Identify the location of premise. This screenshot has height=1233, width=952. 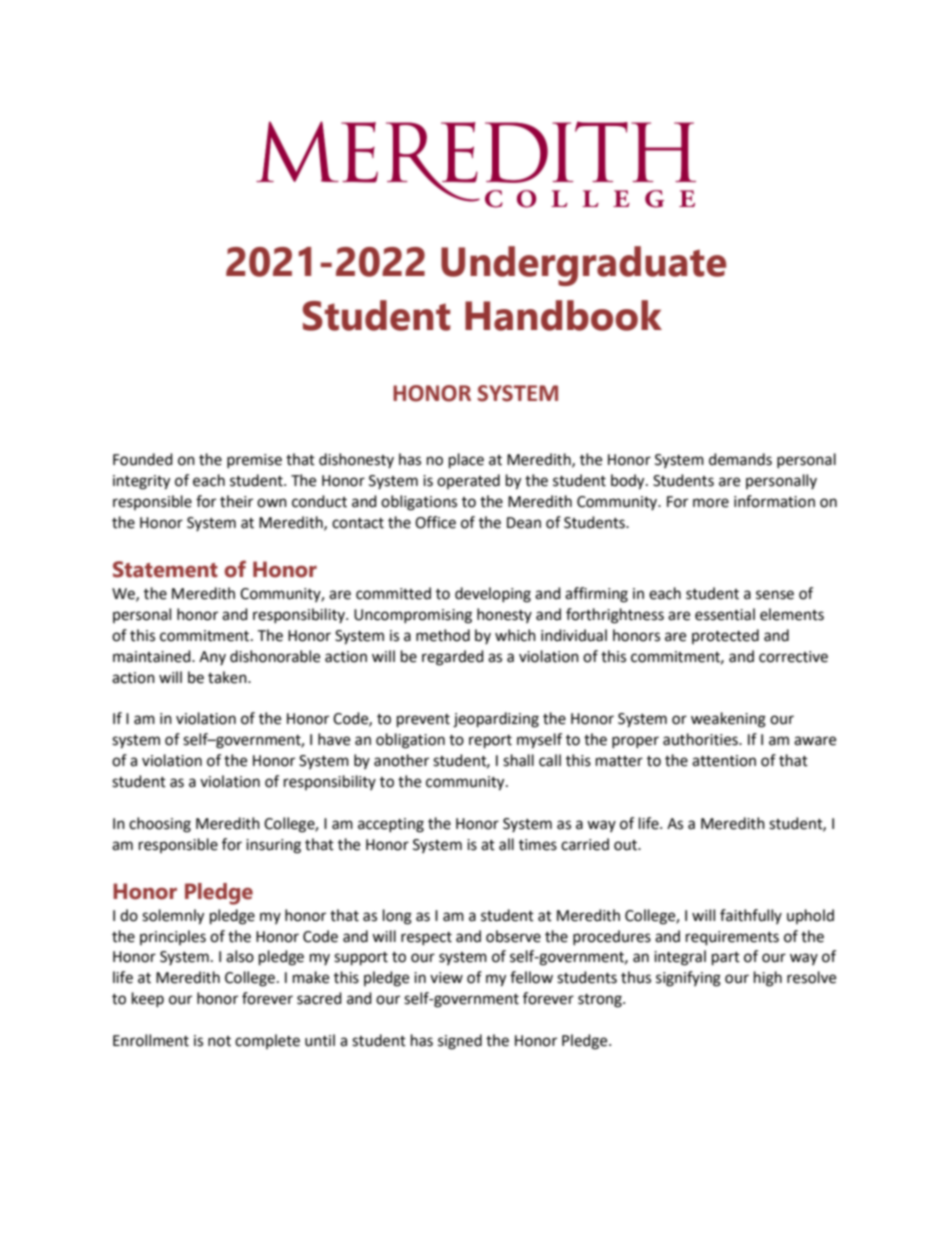
(254, 461).
